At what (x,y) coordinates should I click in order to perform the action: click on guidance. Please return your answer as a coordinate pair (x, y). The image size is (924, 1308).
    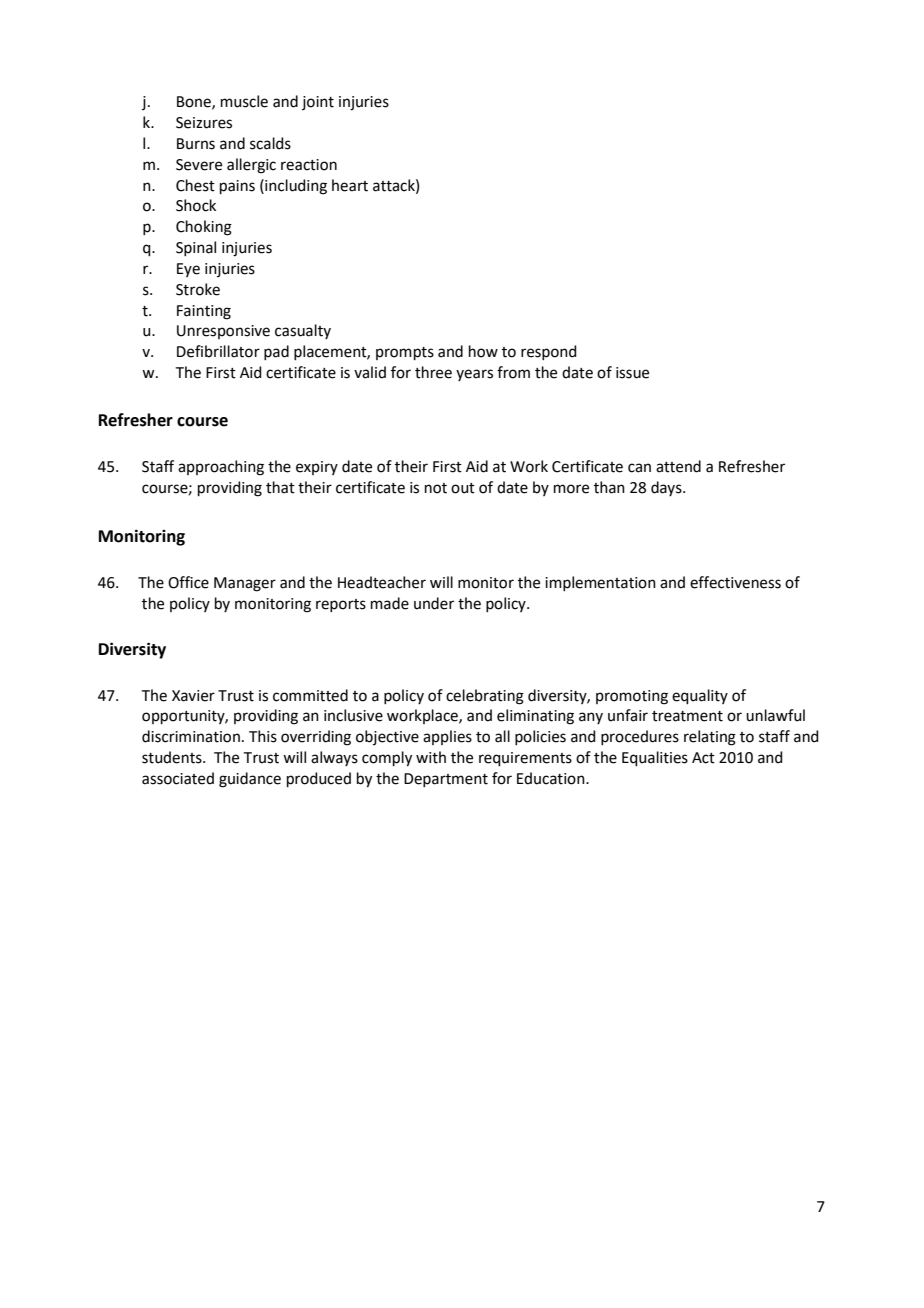
    Looking at the image, I should click on (250, 780).
